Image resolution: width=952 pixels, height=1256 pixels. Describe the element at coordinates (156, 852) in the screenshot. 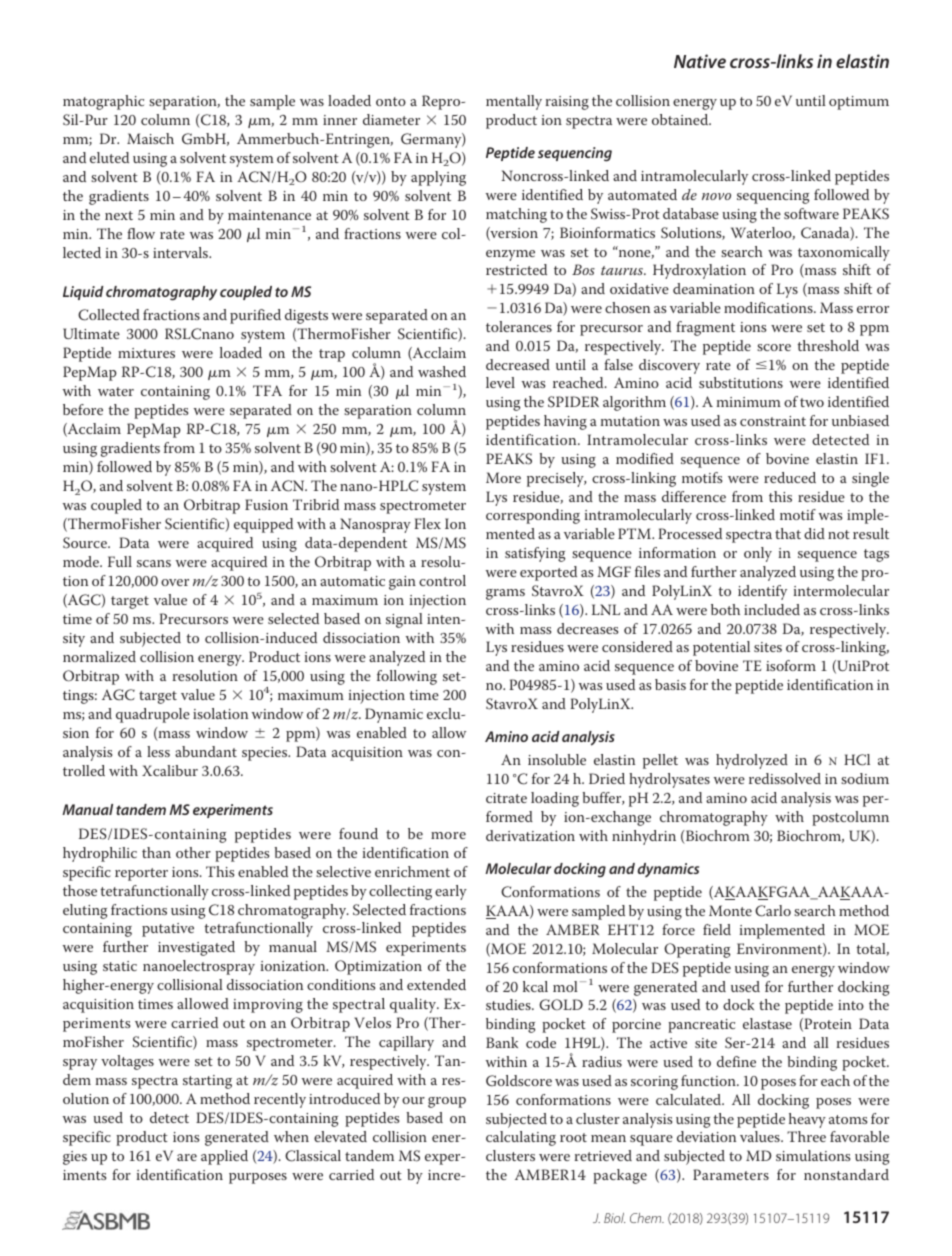

I see `than` at that location.
